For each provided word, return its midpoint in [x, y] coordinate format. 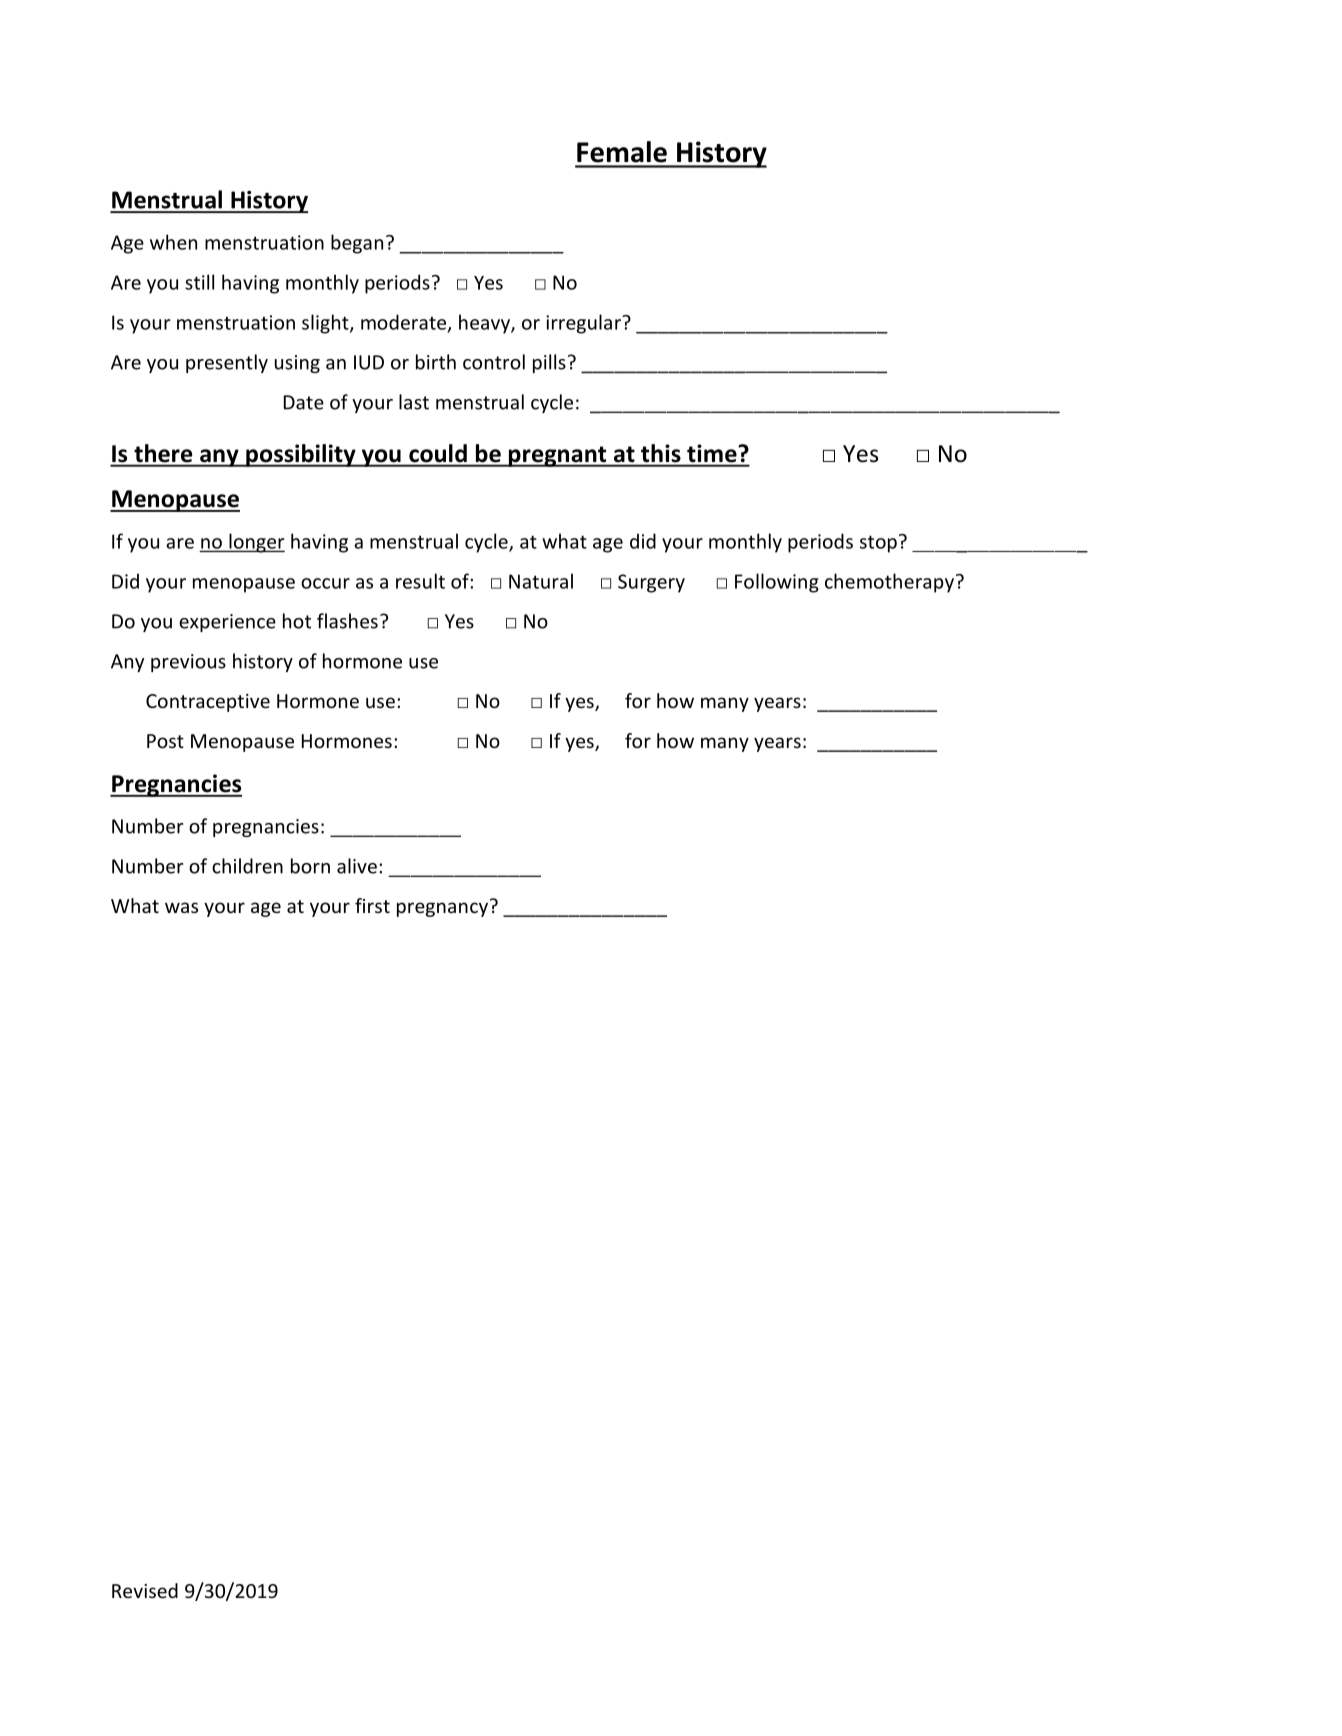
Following [777, 583]
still [199, 282]
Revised [145, 1590]
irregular [584, 324]
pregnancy [442, 909]
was [181, 907]
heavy [485, 324]
